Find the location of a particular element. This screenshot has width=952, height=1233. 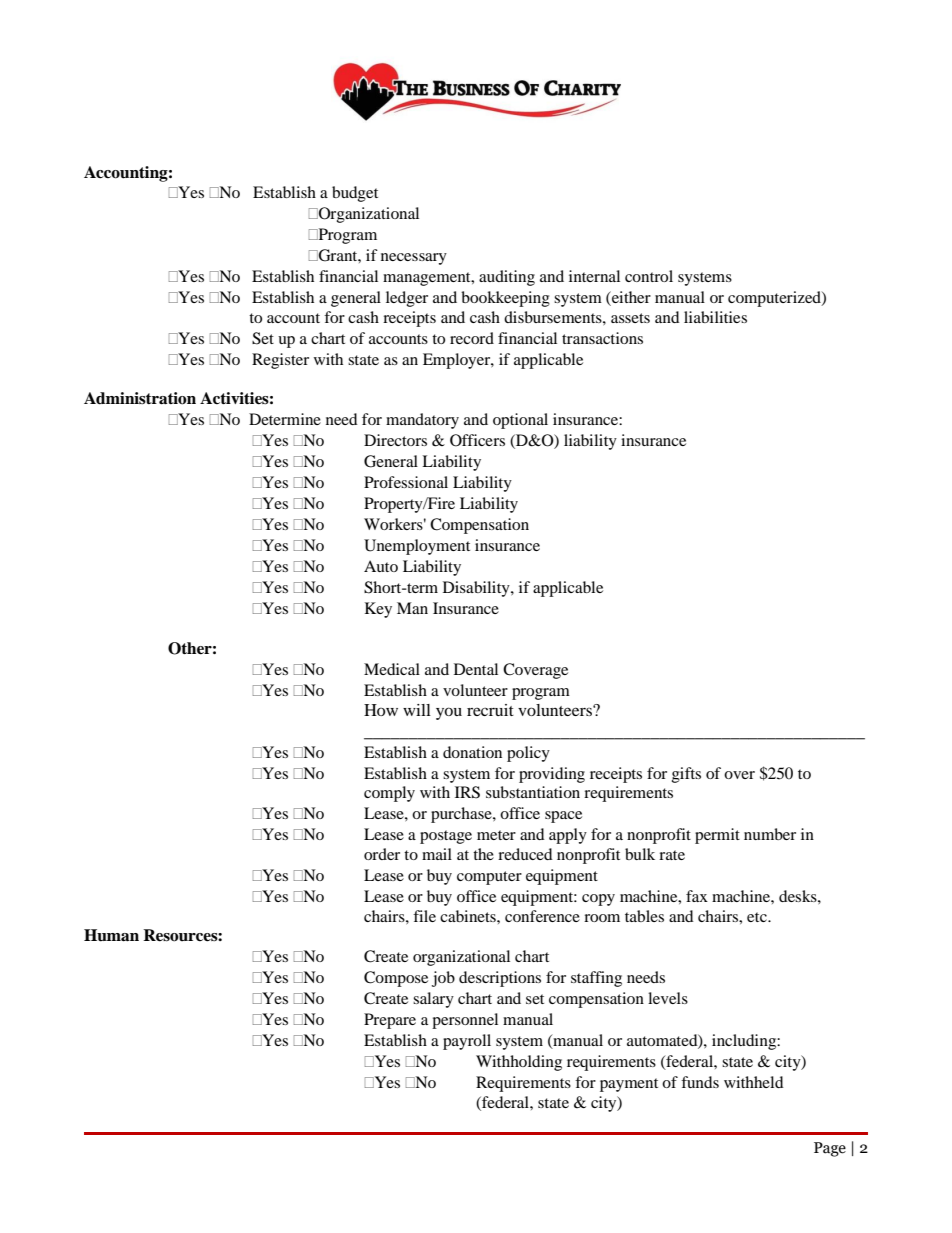

necessary is located at coordinates (414, 259).
